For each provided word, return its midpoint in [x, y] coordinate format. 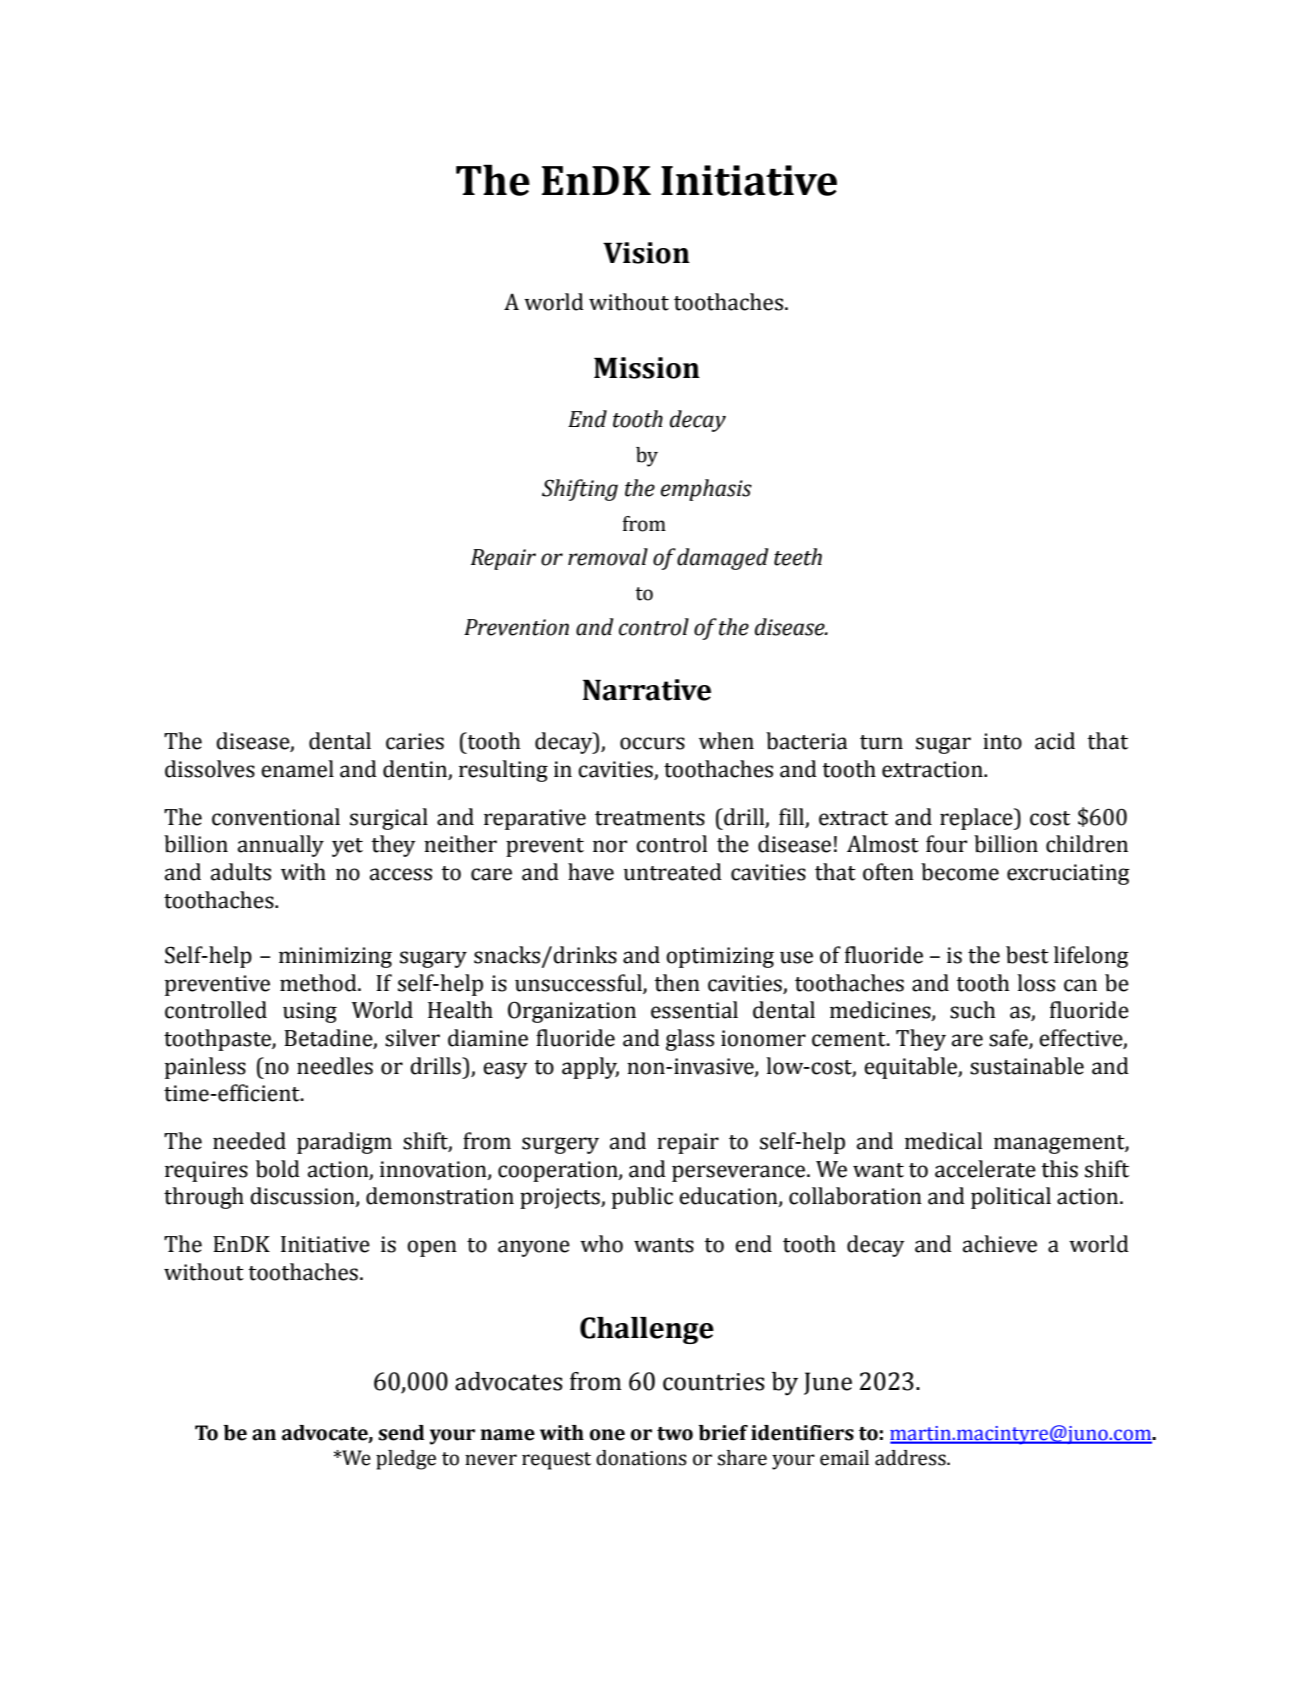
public [642, 1198]
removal [608, 557]
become [960, 872]
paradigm [344, 1143]
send [401, 1433]
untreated [673, 872]
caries [415, 741]
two [675, 1434]
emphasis [706, 490]
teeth [798, 557]
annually [281, 846]
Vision [646, 253]
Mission [647, 368]
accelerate [985, 1169]
